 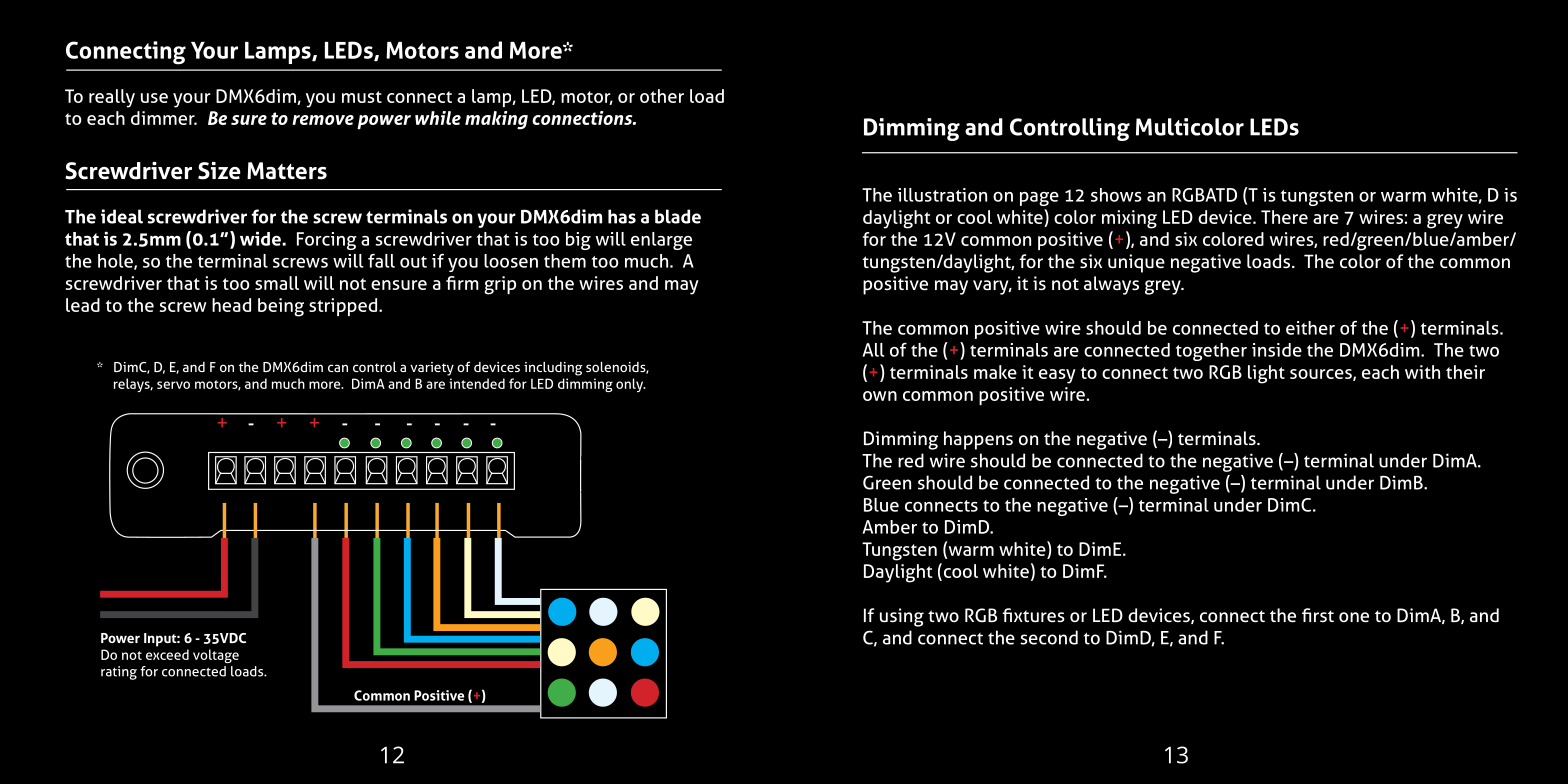 What do you see at coordinates (1310, 328) in the document?
I see `either` at bounding box center [1310, 328].
